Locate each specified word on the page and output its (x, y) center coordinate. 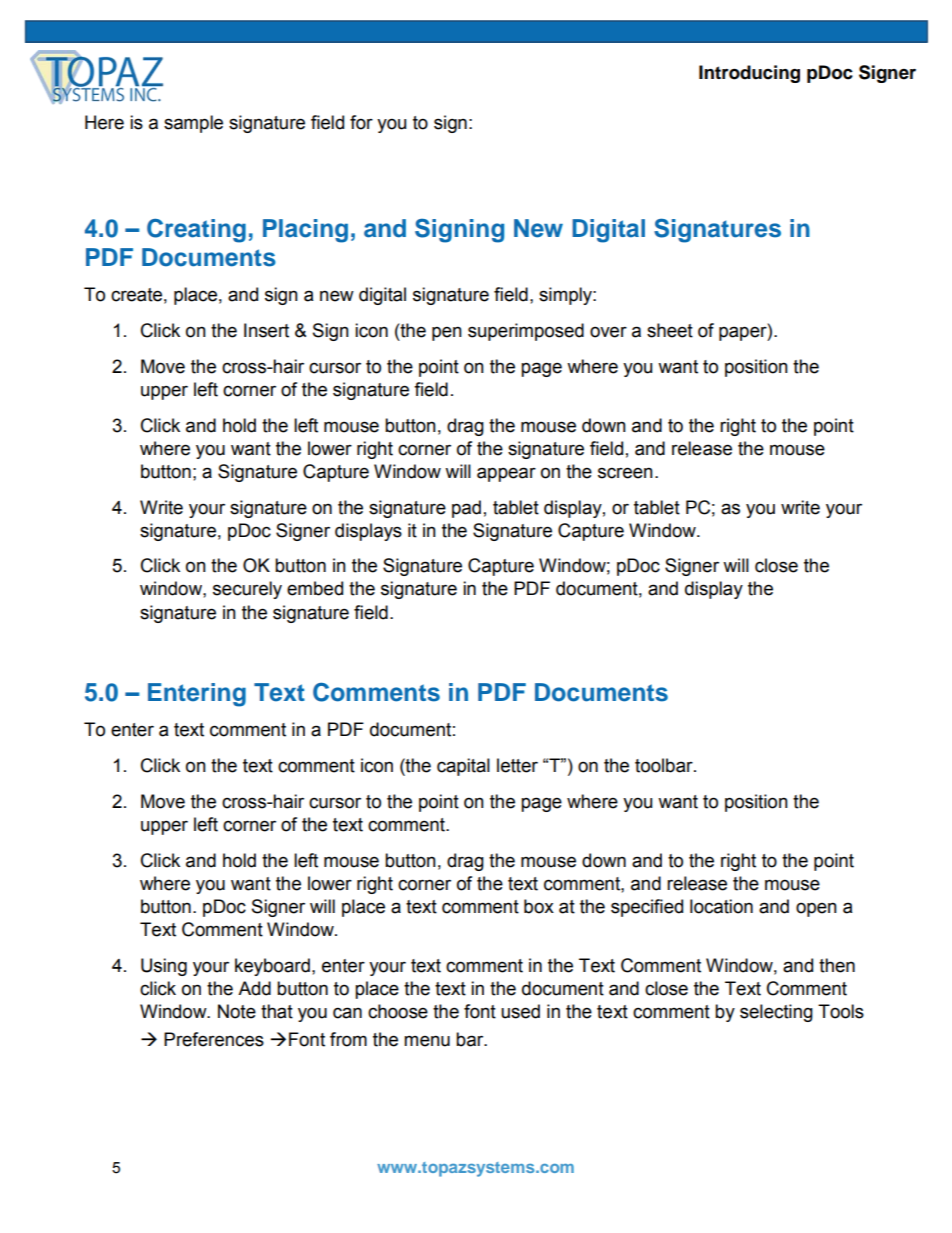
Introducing (749, 74)
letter (517, 765)
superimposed (526, 332)
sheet (670, 330)
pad (466, 509)
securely (247, 590)
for (361, 122)
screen (625, 473)
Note (237, 1011)
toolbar (665, 765)
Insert (266, 330)
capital (463, 767)
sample (193, 124)
